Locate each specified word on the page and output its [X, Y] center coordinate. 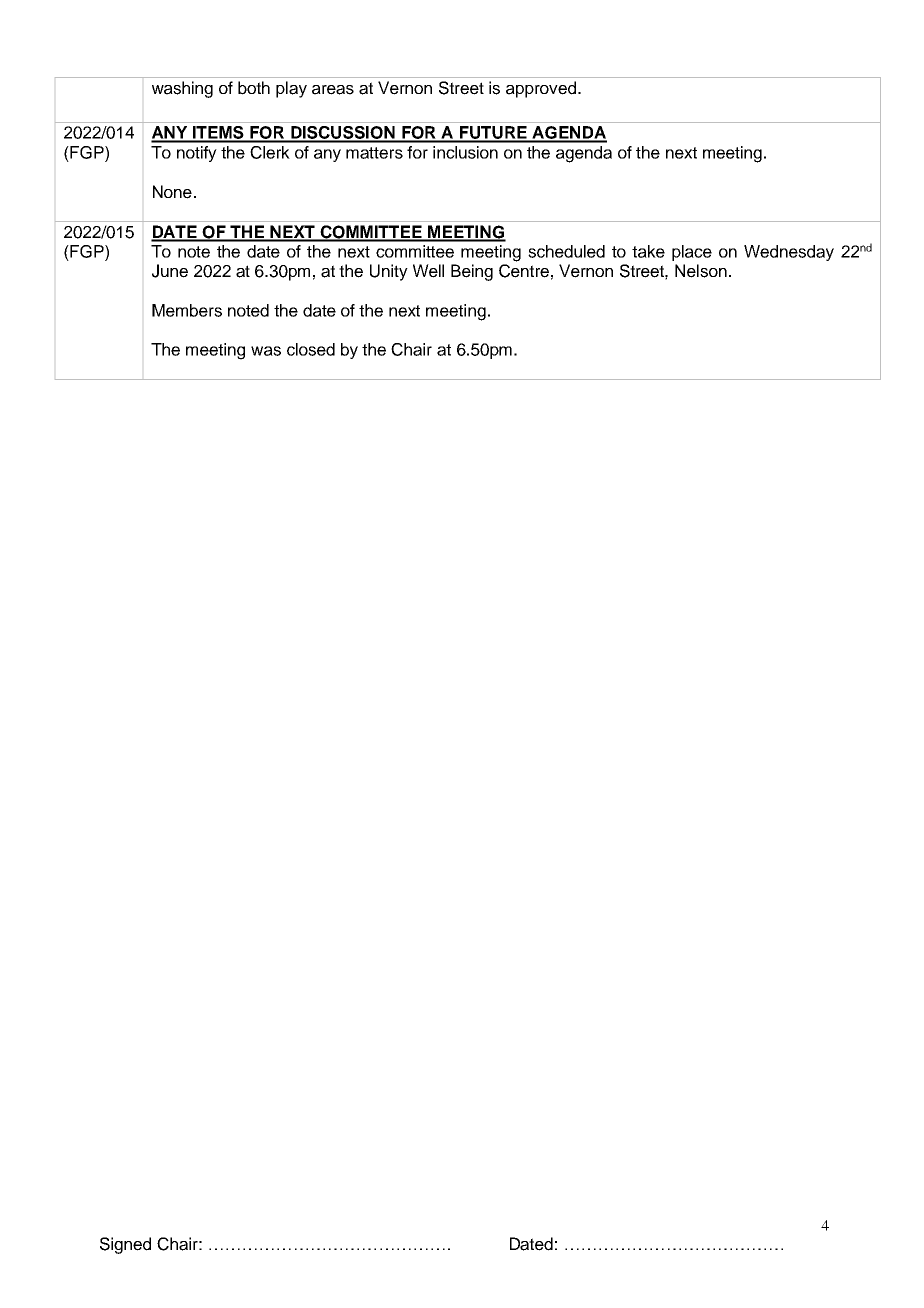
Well [428, 271]
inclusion [465, 152]
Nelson [701, 271]
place [692, 253]
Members [187, 310]
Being [472, 272]
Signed [125, 1245]
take [648, 251]
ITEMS [218, 134]
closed [311, 349]
